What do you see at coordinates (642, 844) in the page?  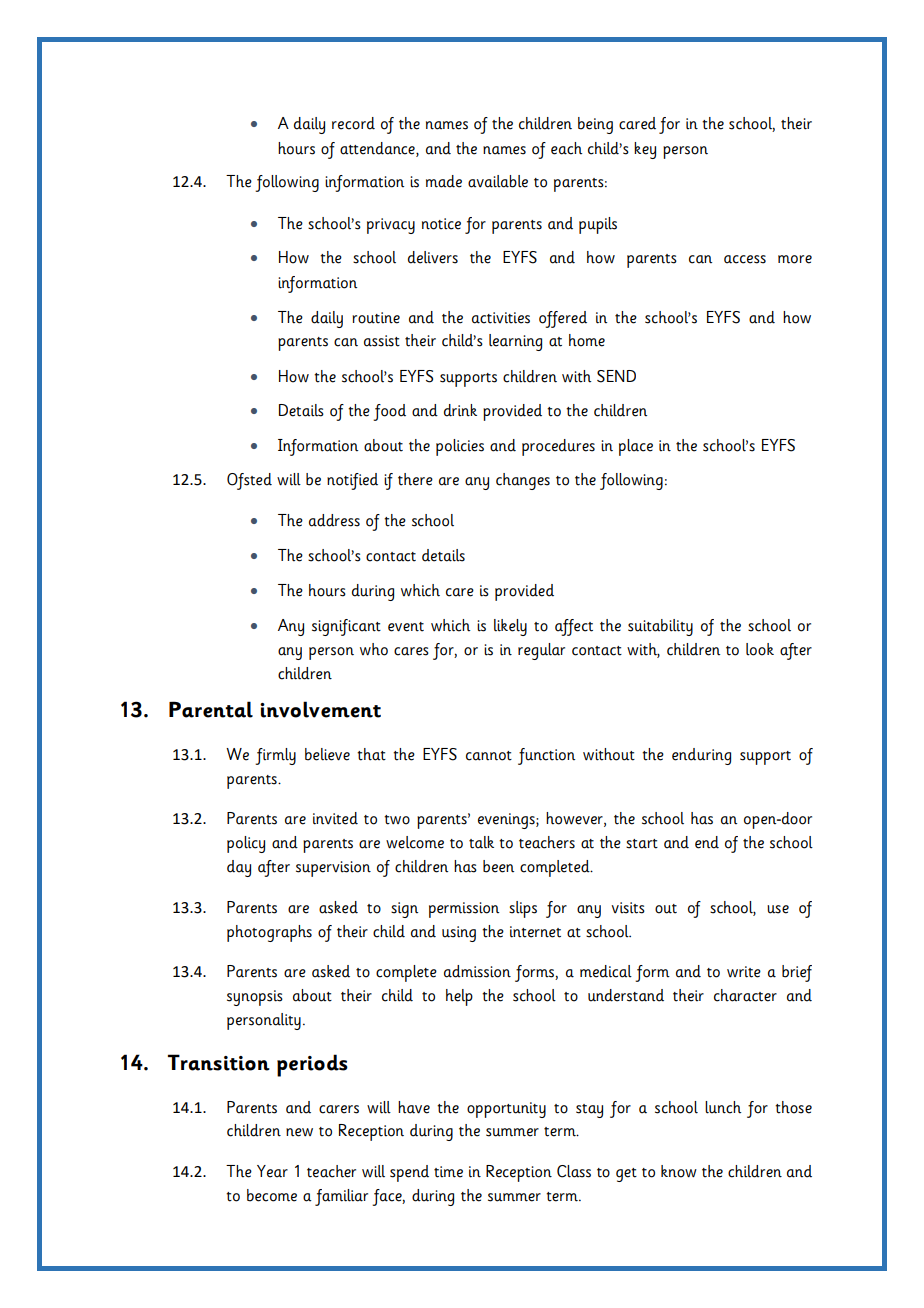 I see `start` at bounding box center [642, 844].
